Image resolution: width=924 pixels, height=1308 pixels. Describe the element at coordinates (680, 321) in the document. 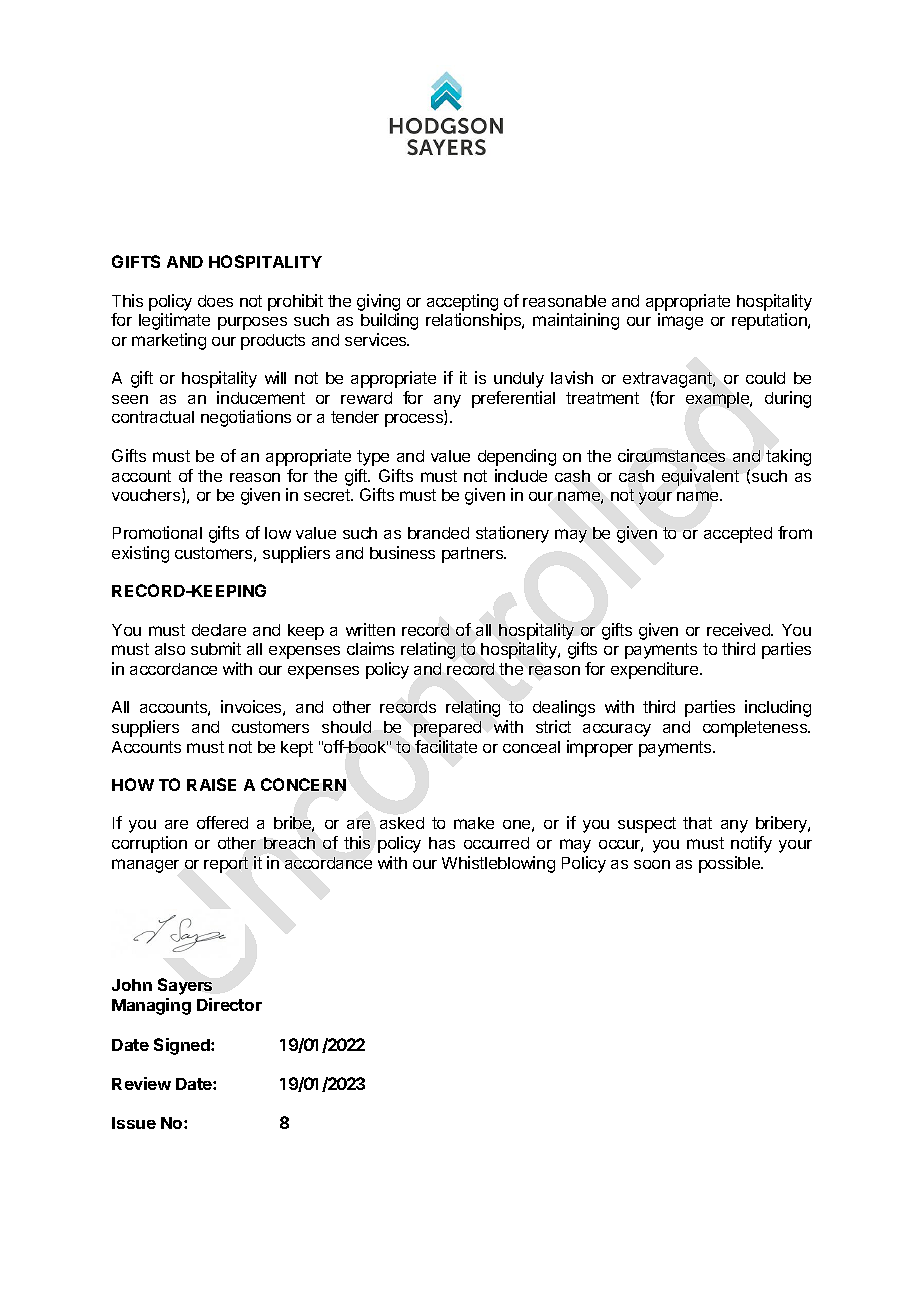

I see `image` at that location.
